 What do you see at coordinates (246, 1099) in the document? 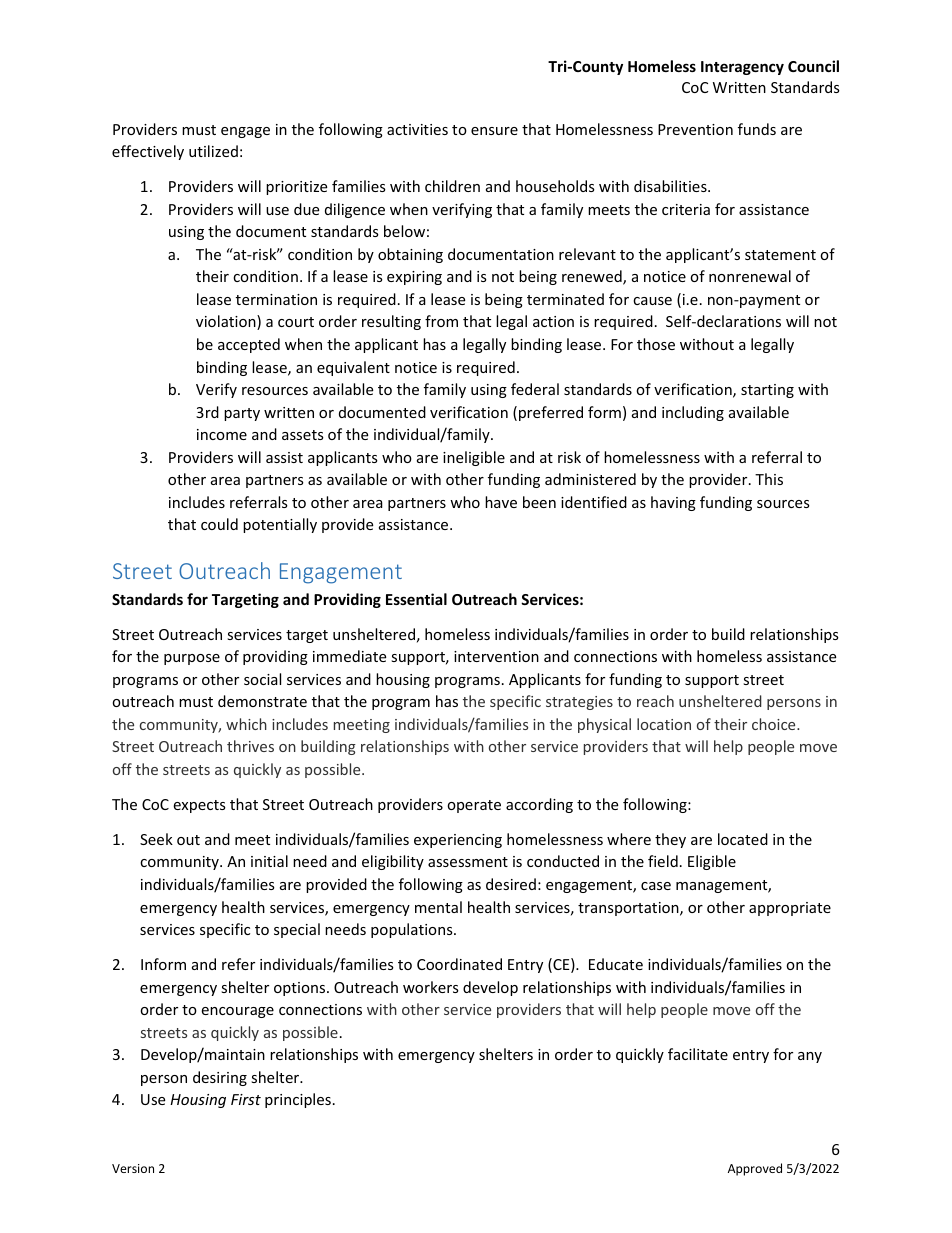
I see `First` at bounding box center [246, 1099].
